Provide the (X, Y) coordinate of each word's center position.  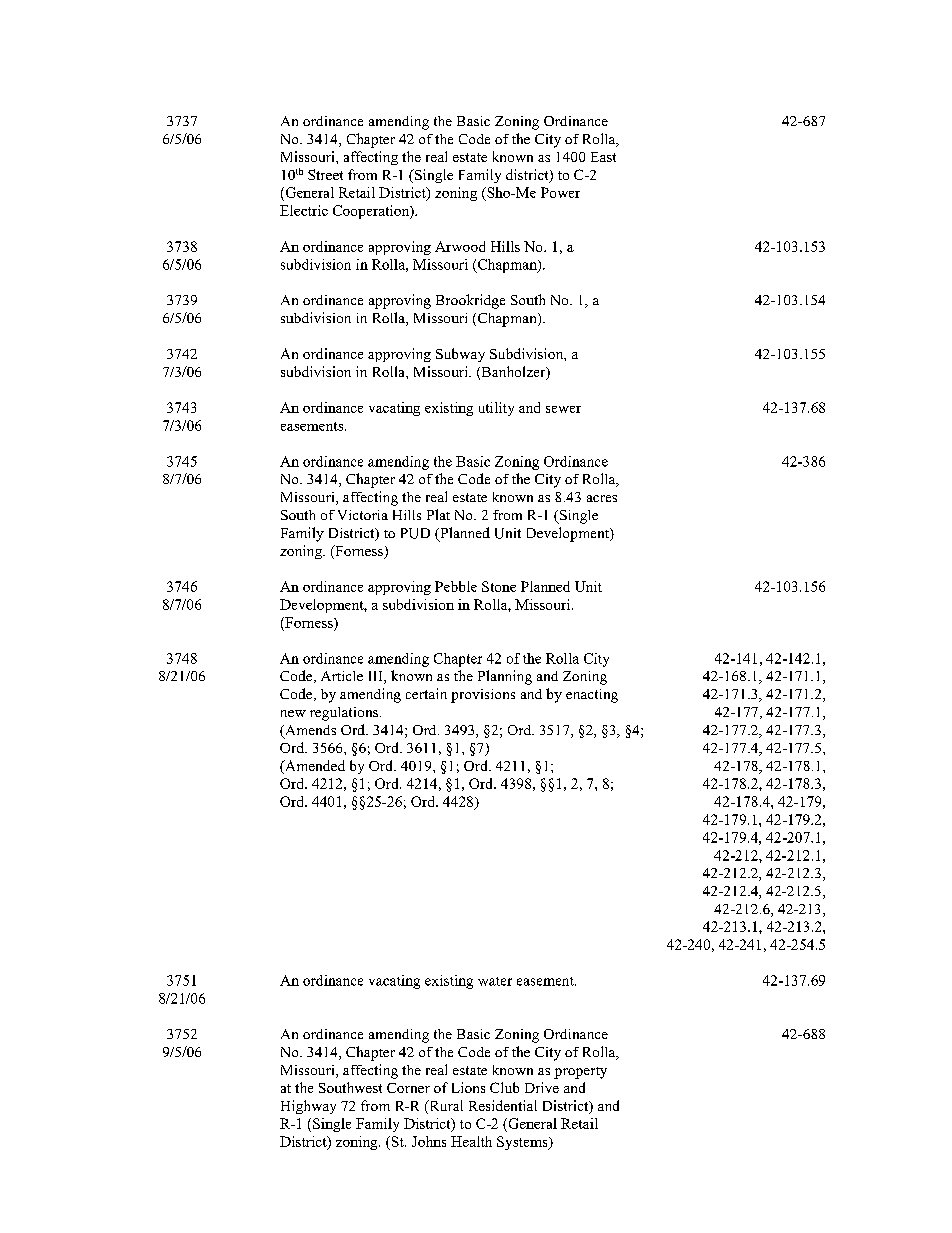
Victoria (363, 515)
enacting (592, 696)
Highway (308, 1107)
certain (426, 693)
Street (325, 174)
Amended (314, 767)
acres (602, 498)
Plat (438, 514)
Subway (460, 355)
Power (560, 192)
